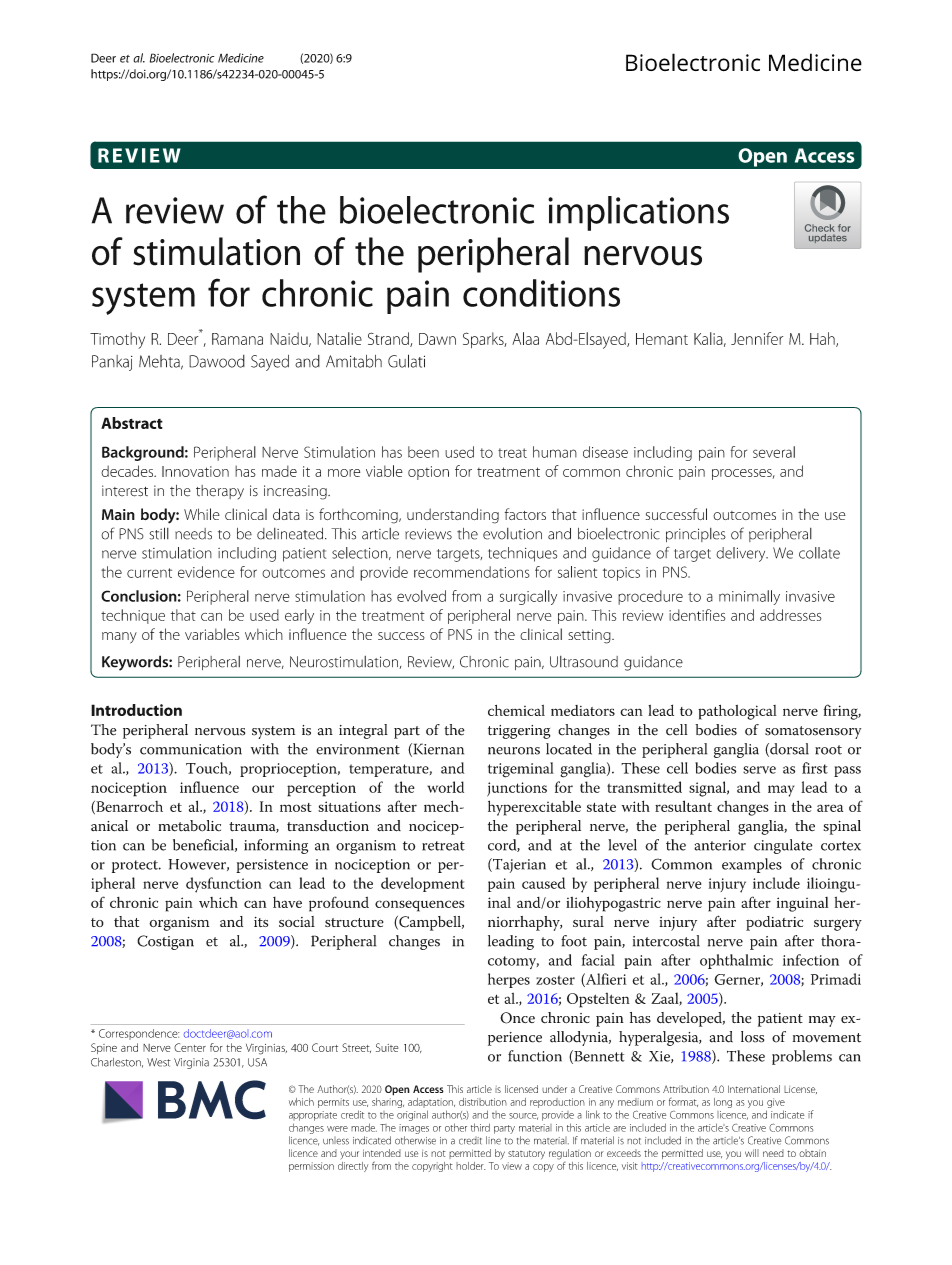 This document has height=1265, width=952. Describe the element at coordinates (525, 514) in the document. I see `factors` at that location.
